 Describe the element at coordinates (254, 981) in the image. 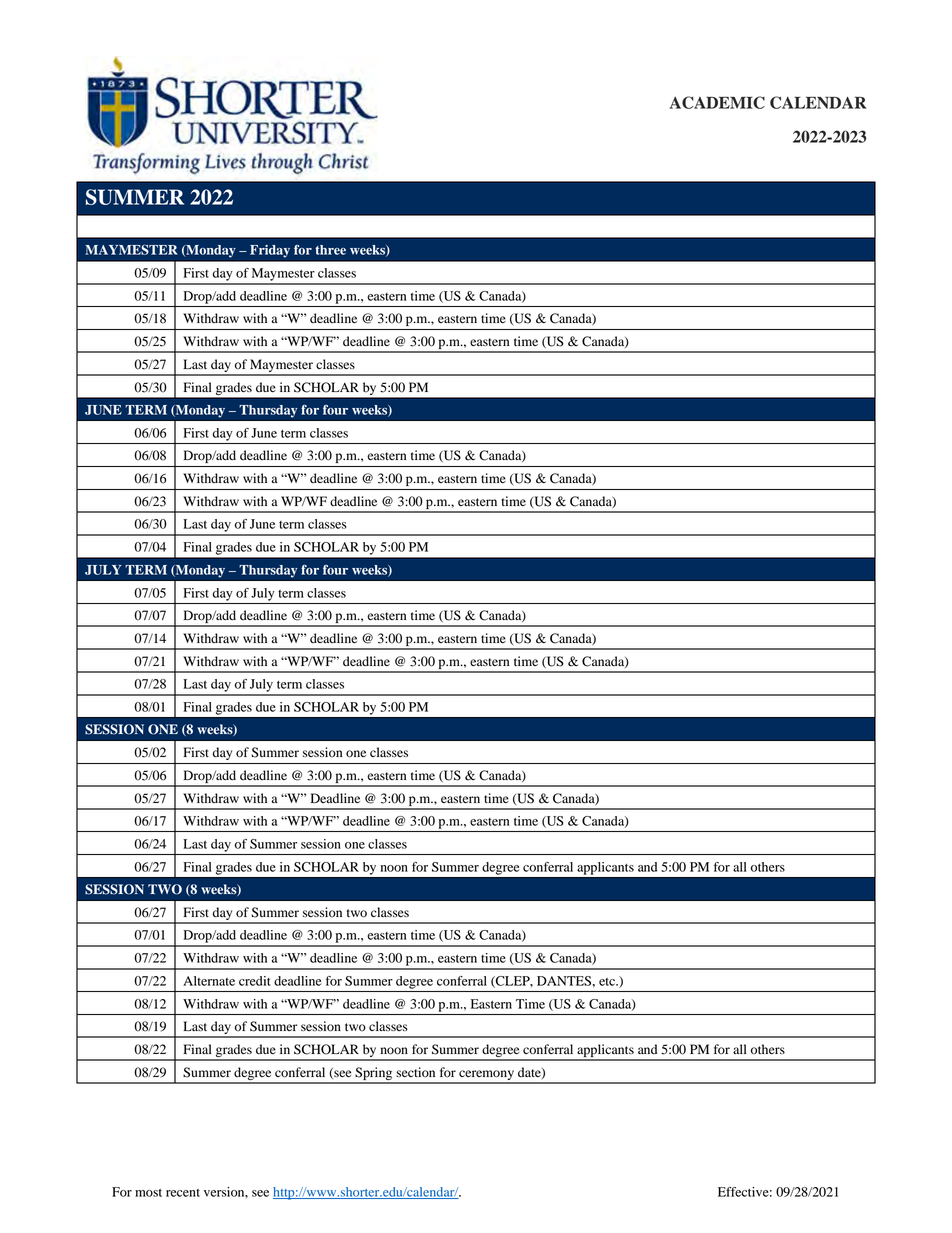

I see `credit` at that location.
